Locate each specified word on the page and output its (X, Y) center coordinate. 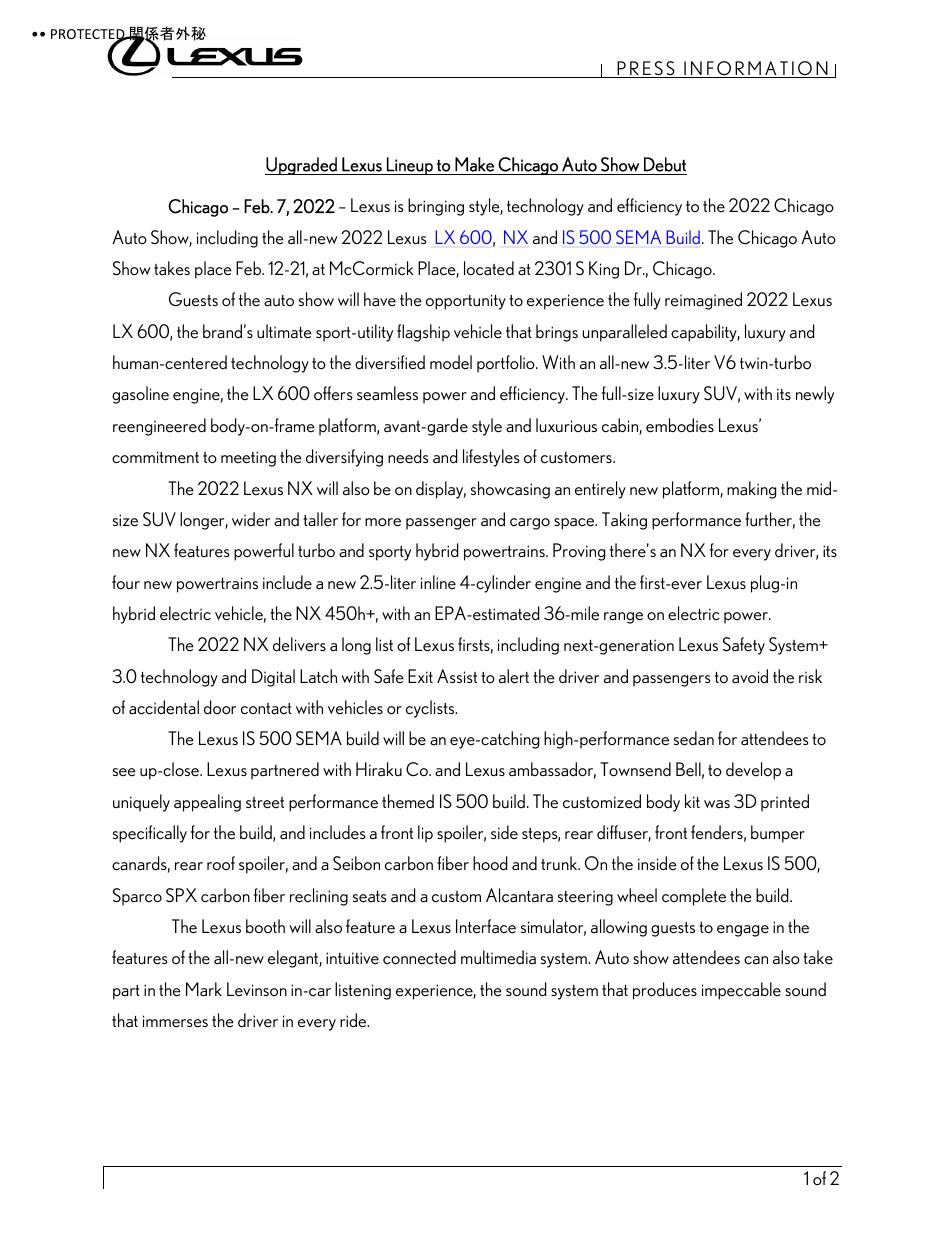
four (126, 582)
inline (438, 582)
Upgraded (302, 166)
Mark (204, 989)
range (623, 618)
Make (474, 164)
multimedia (498, 957)
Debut (665, 164)
